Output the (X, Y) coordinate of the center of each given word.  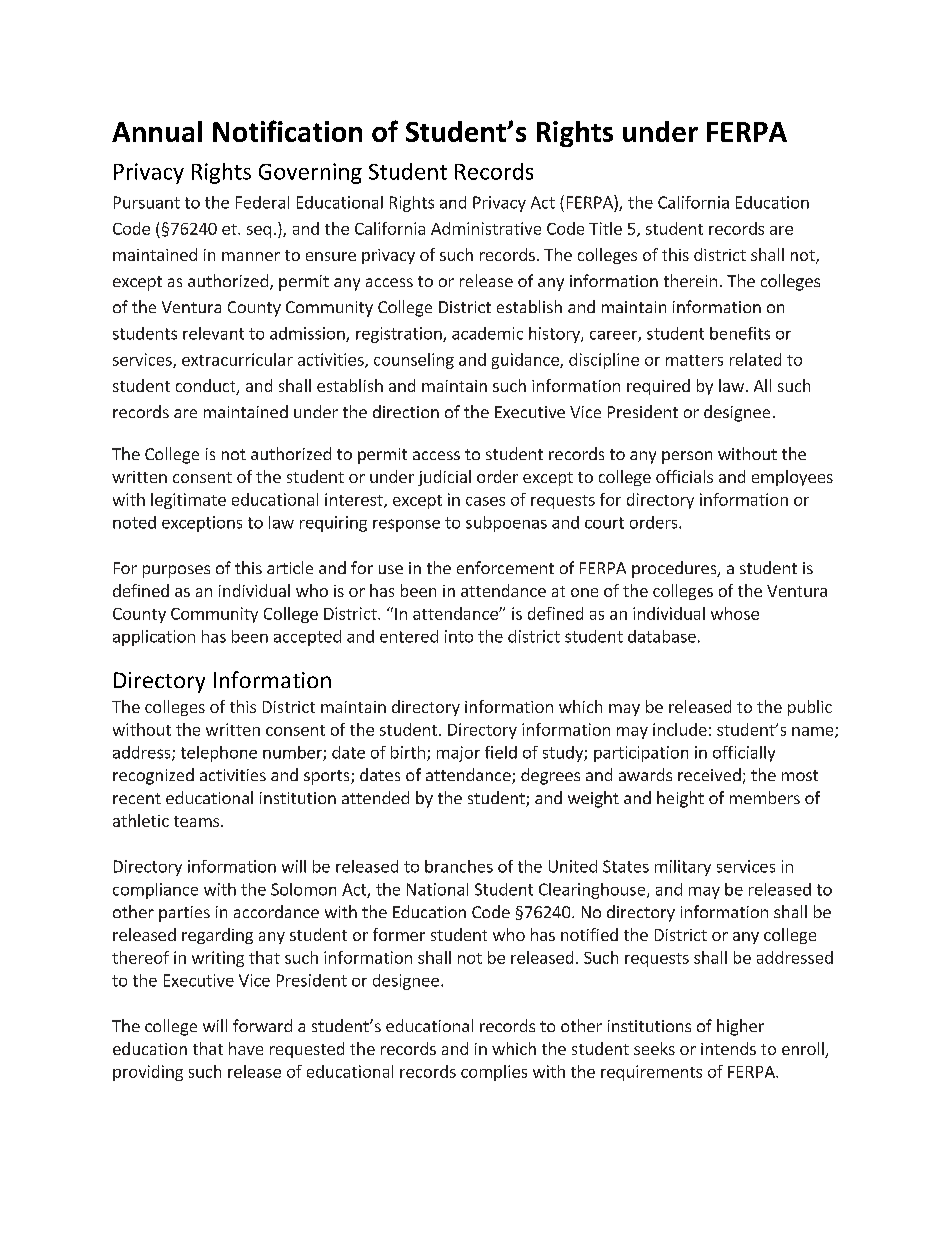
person (687, 457)
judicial (444, 478)
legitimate (188, 501)
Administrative (486, 228)
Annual (157, 131)
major (458, 754)
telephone (219, 754)
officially (744, 754)
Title (605, 228)
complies (494, 1073)
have (246, 1048)
